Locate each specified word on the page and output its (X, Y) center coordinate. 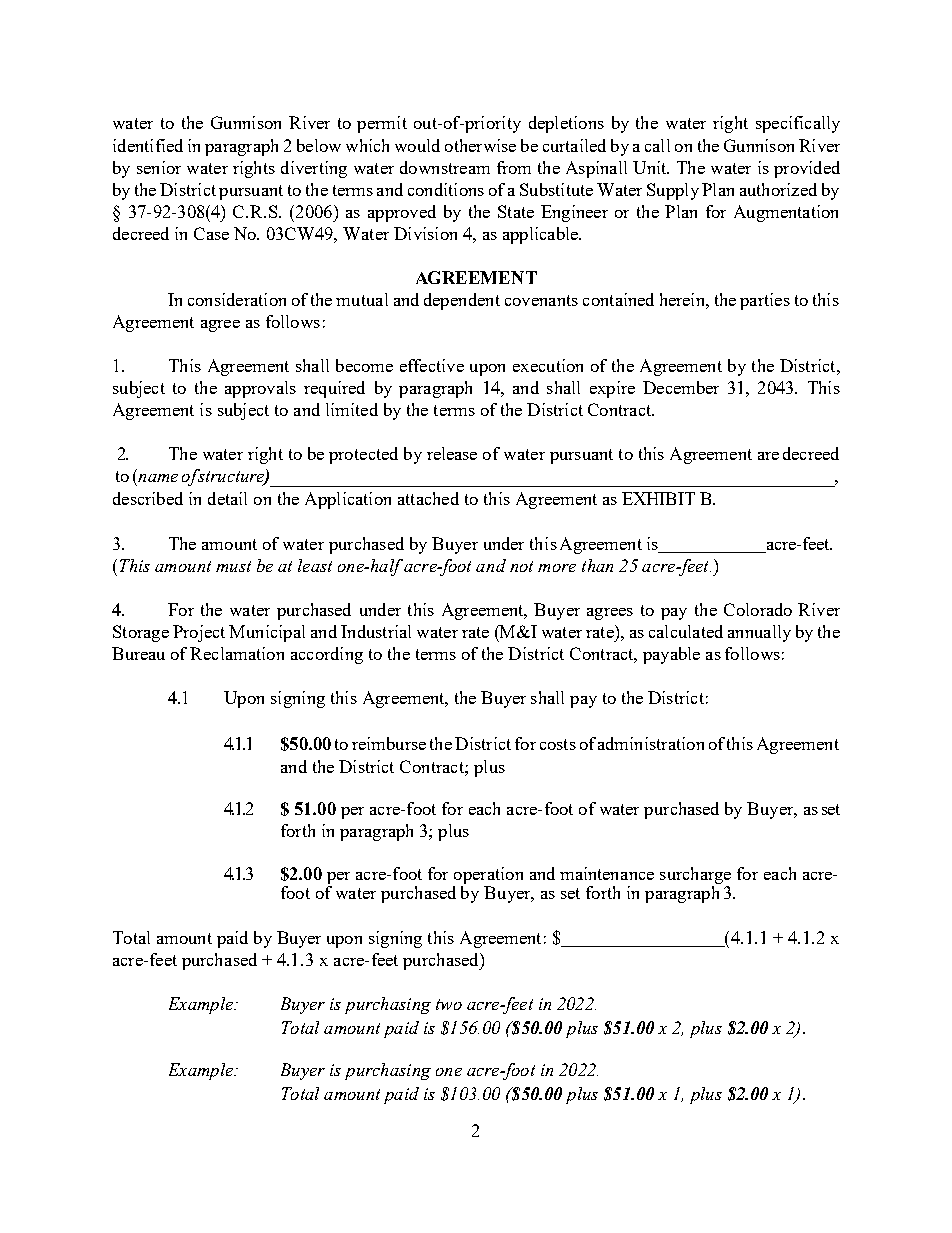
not (521, 566)
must (233, 566)
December (681, 387)
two (449, 1004)
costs (558, 744)
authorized (778, 189)
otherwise (480, 145)
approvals (260, 389)
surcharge (695, 875)
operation (488, 875)
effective (432, 365)
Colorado (758, 609)
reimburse (389, 743)
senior (159, 167)
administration (651, 743)
